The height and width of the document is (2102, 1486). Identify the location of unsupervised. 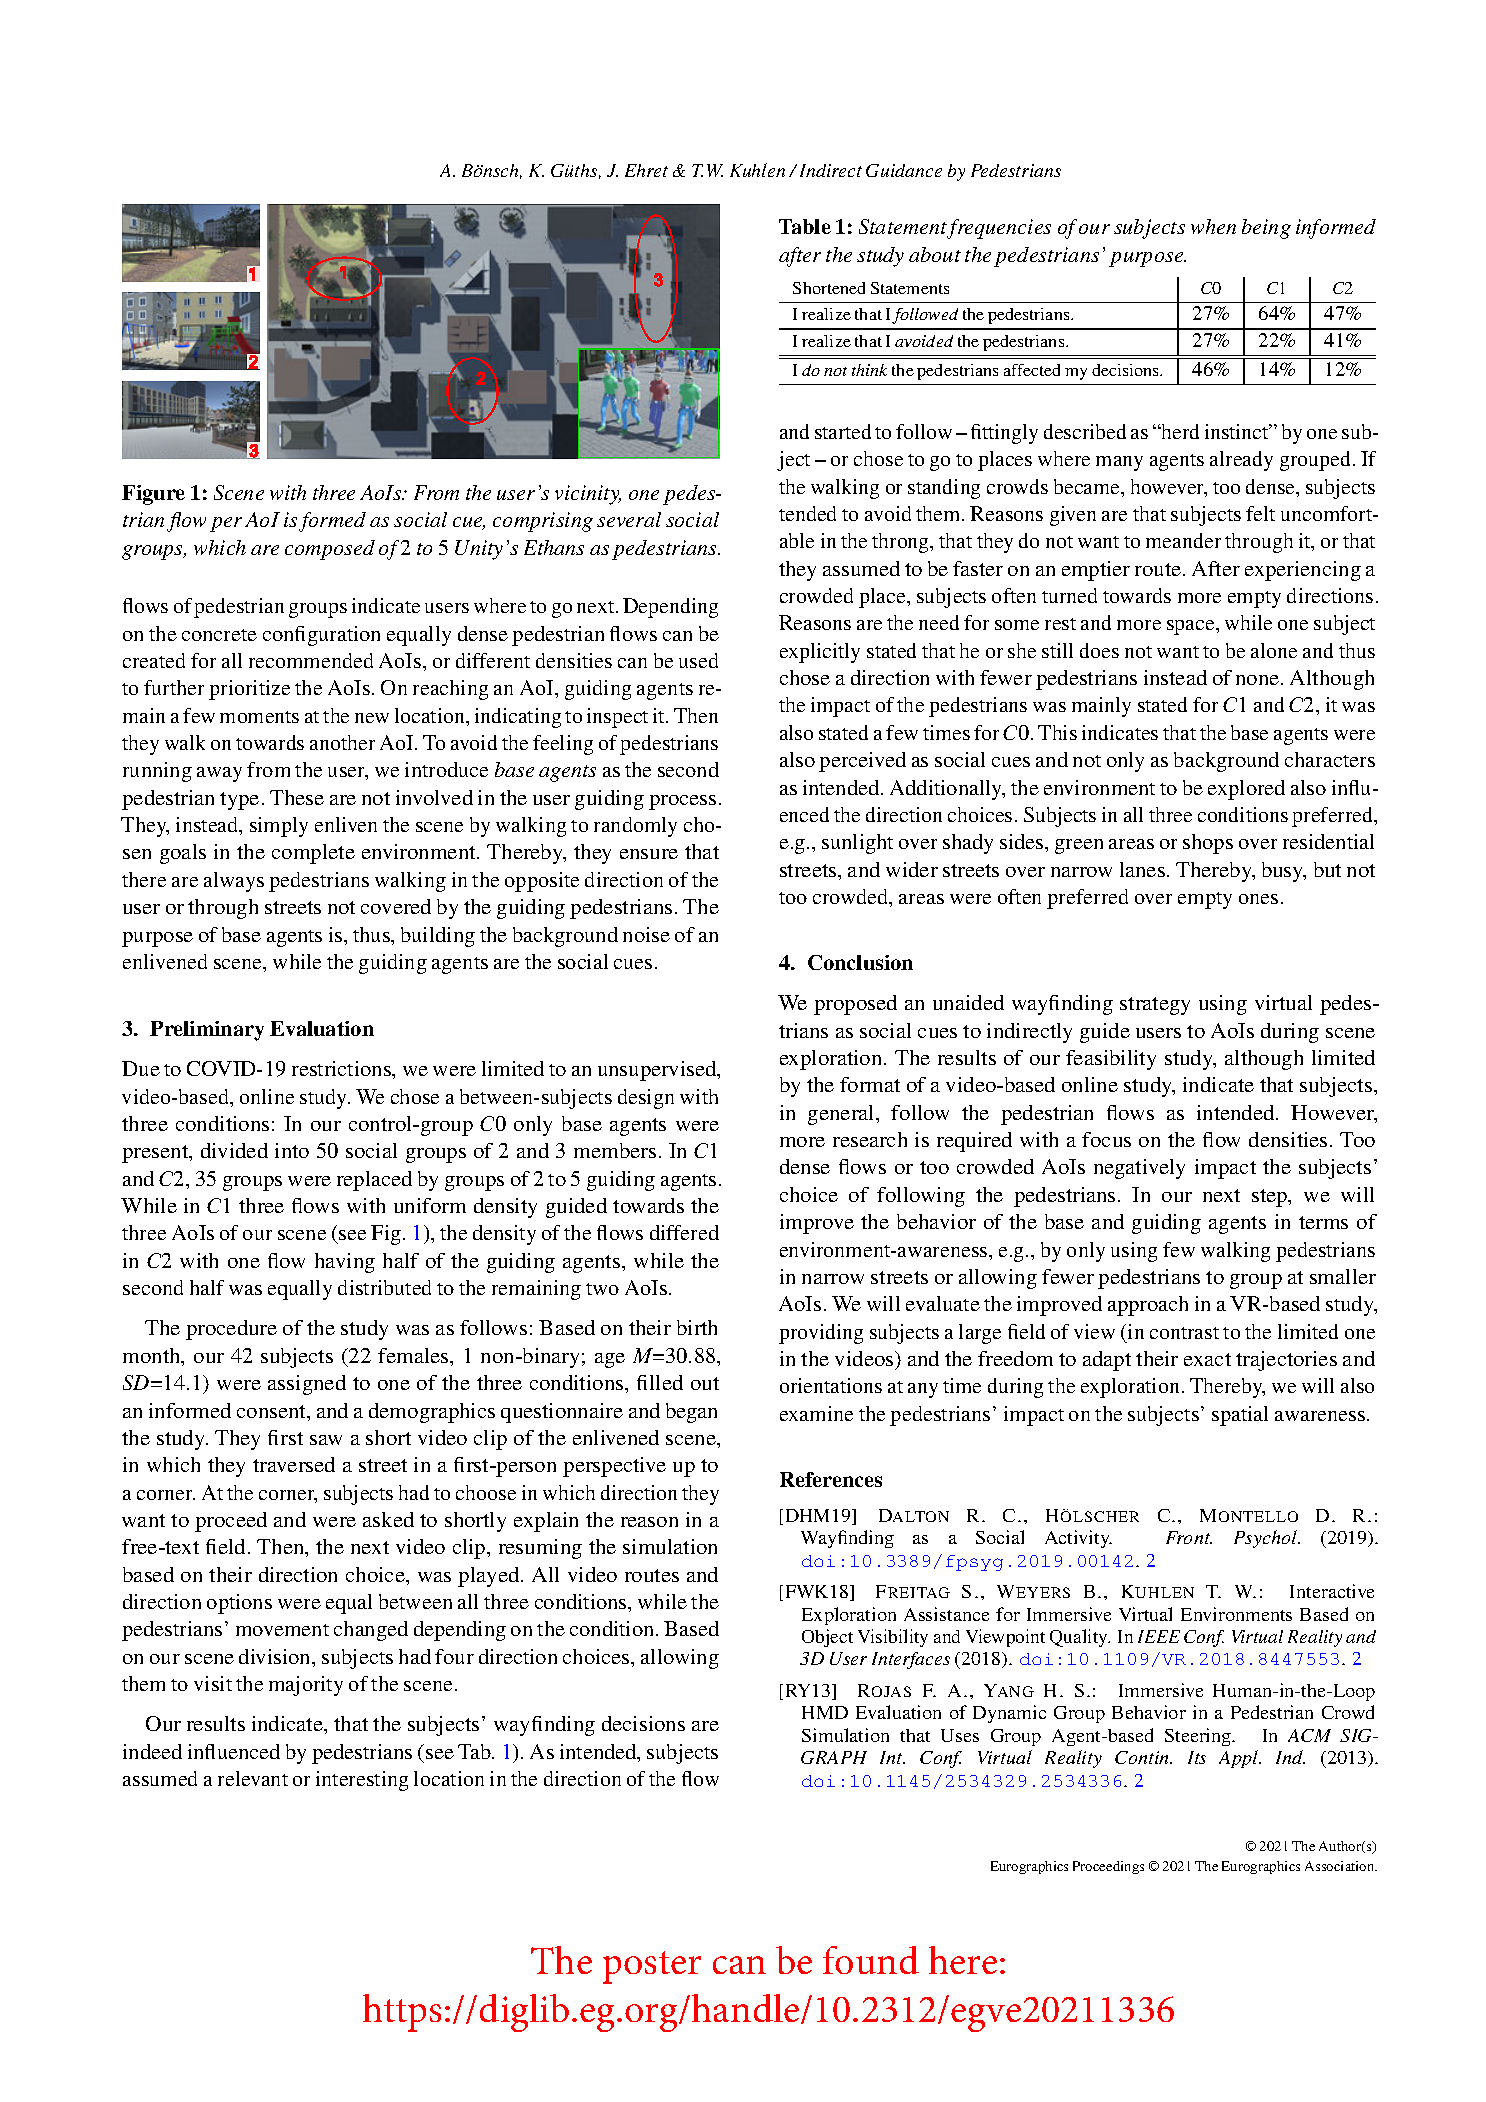
(658, 1071).
